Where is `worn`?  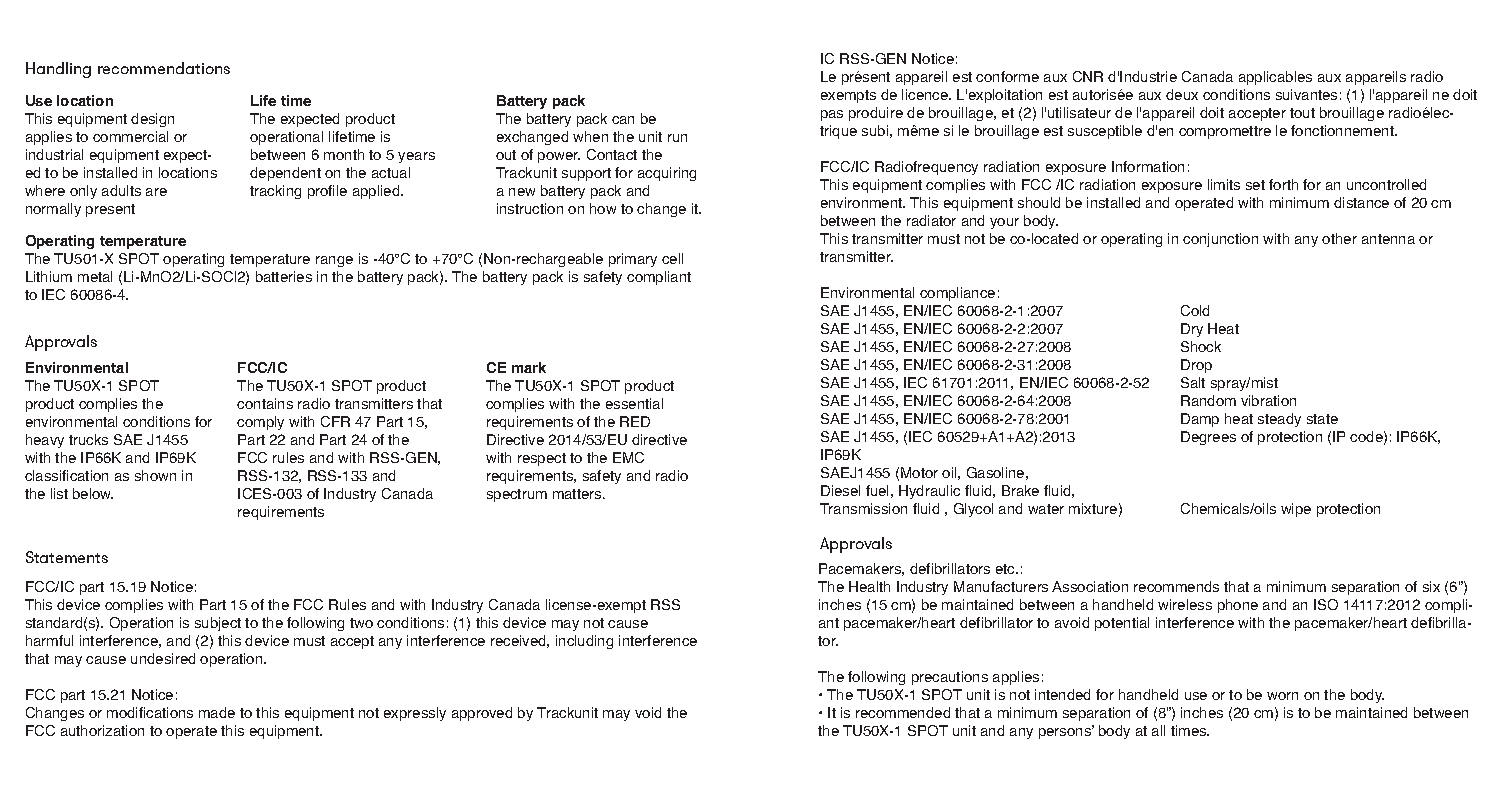 worn is located at coordinates (1282, 696).
